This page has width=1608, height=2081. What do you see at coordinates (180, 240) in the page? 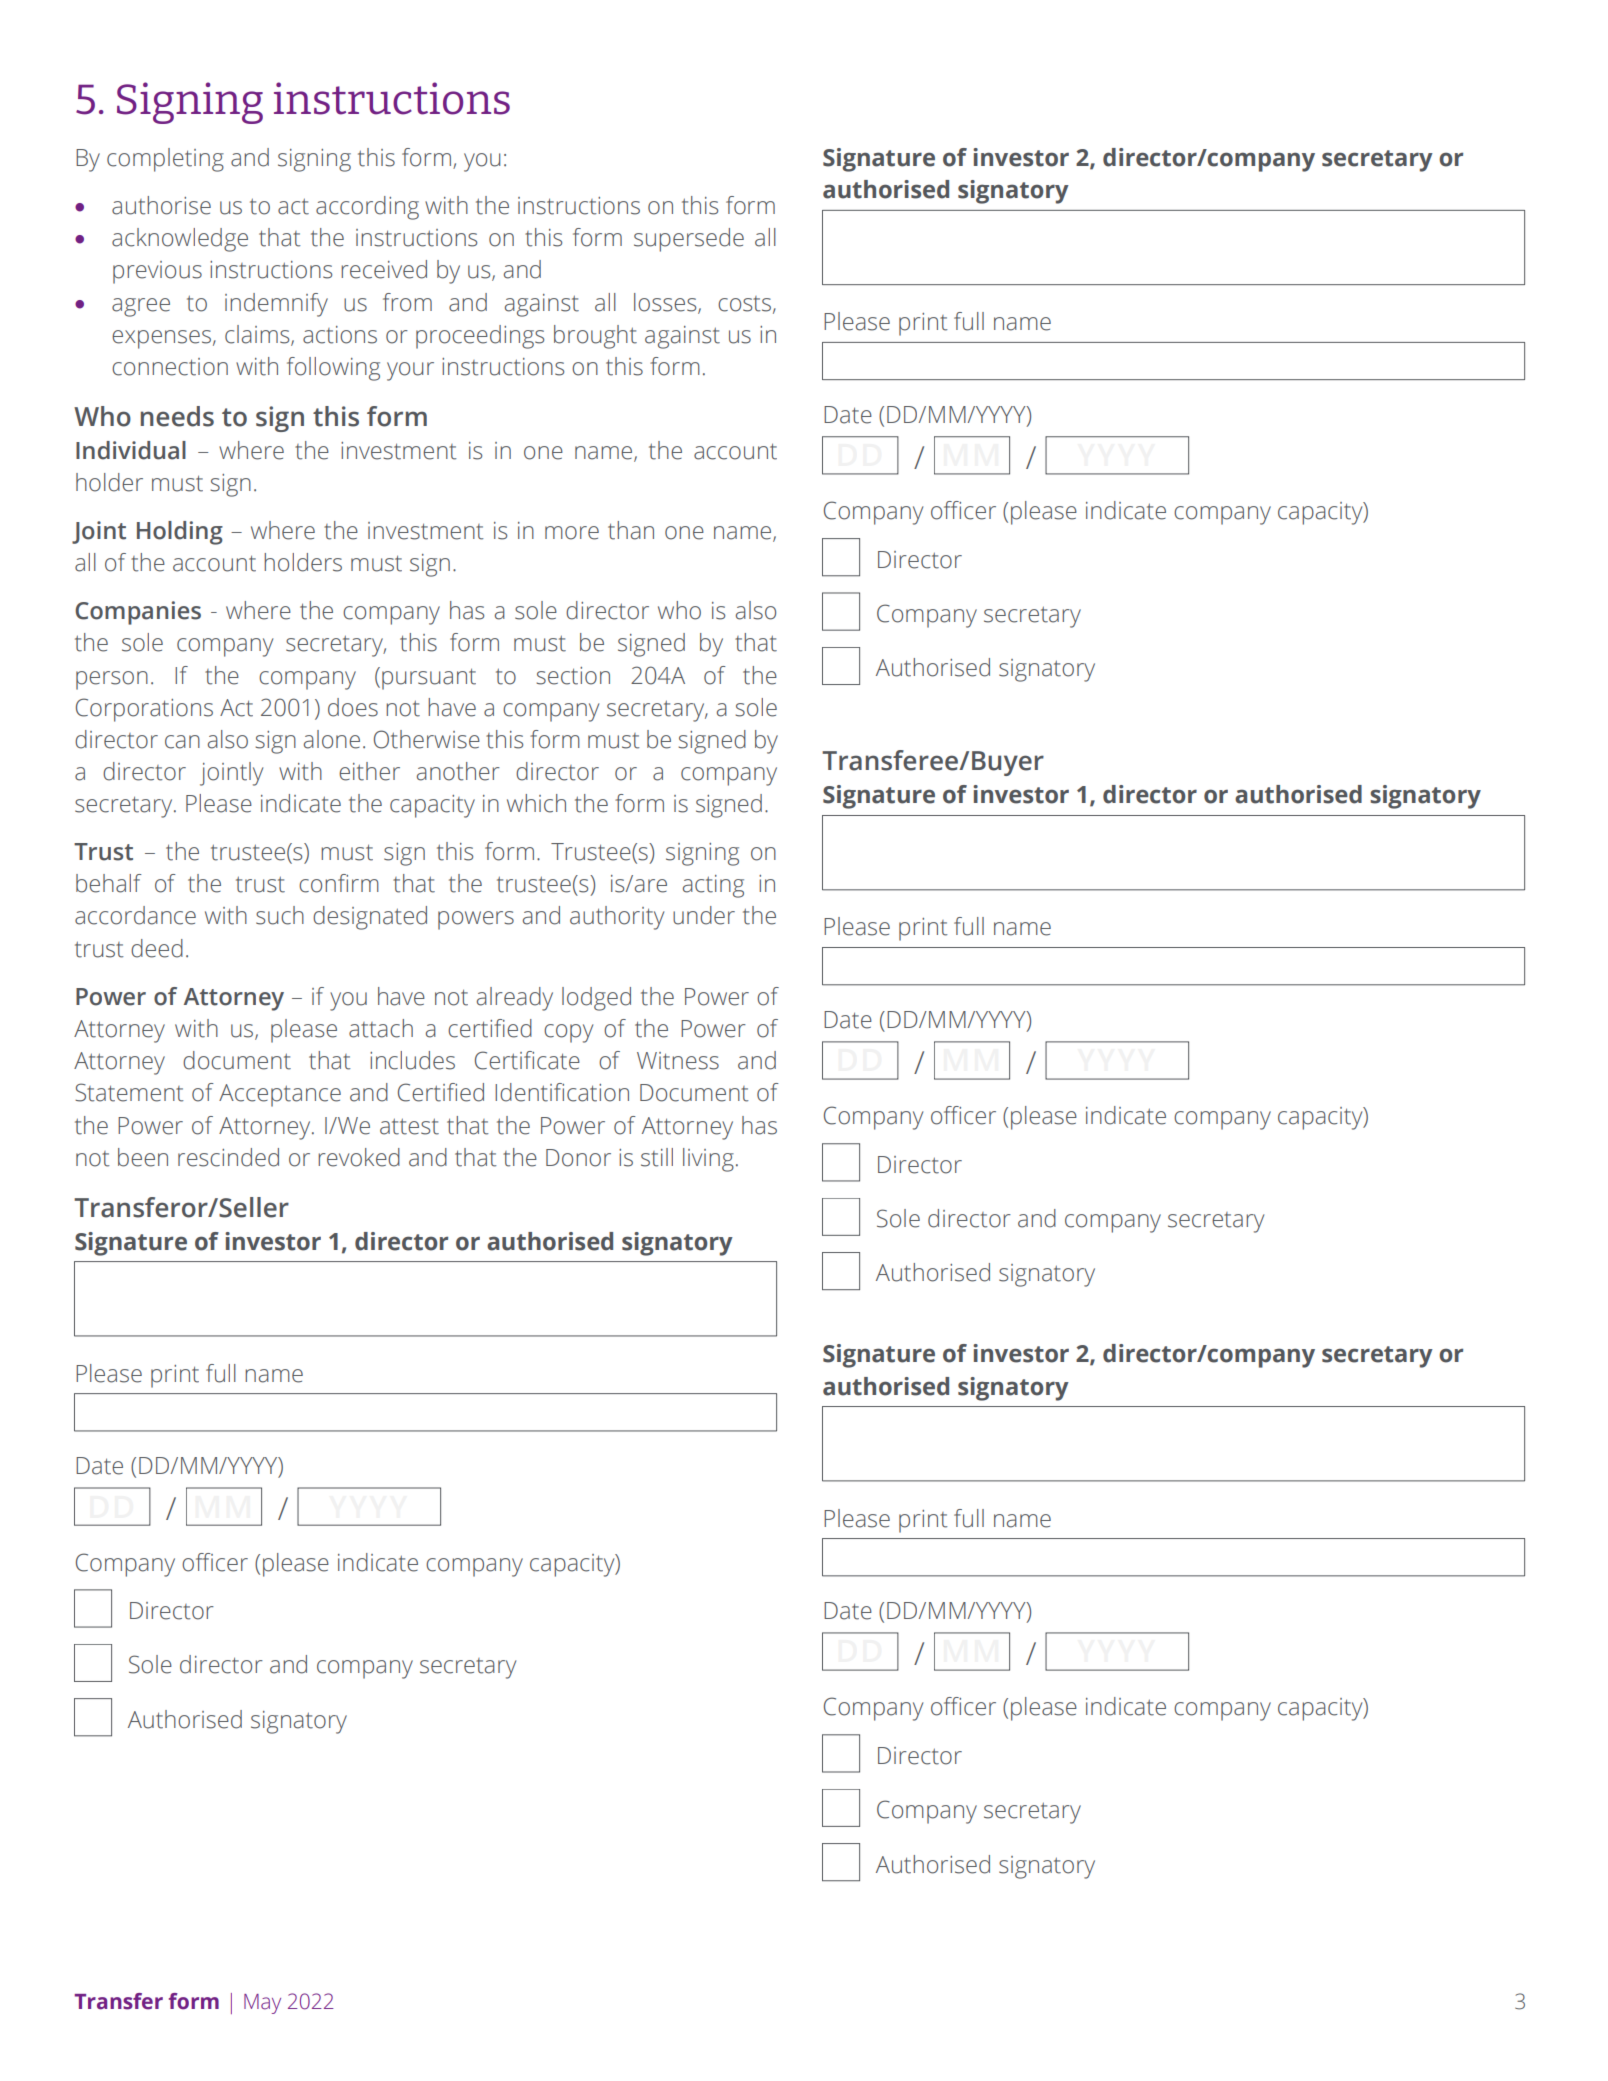
I see `acknowledge` at bounding box center [180, 240].
